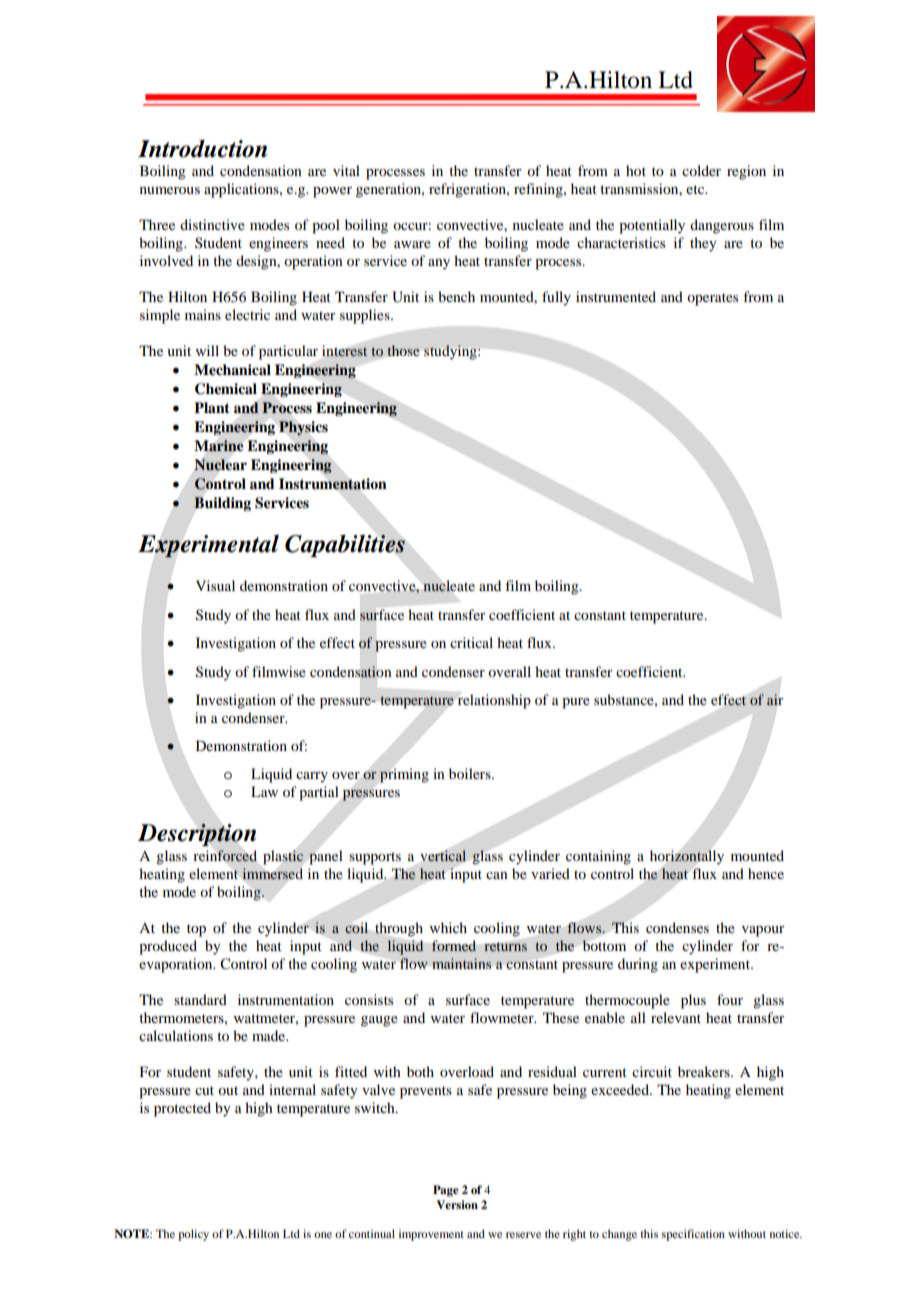 This page has width=924, height=1308. I want to click on specification, so click(693, 1235).
